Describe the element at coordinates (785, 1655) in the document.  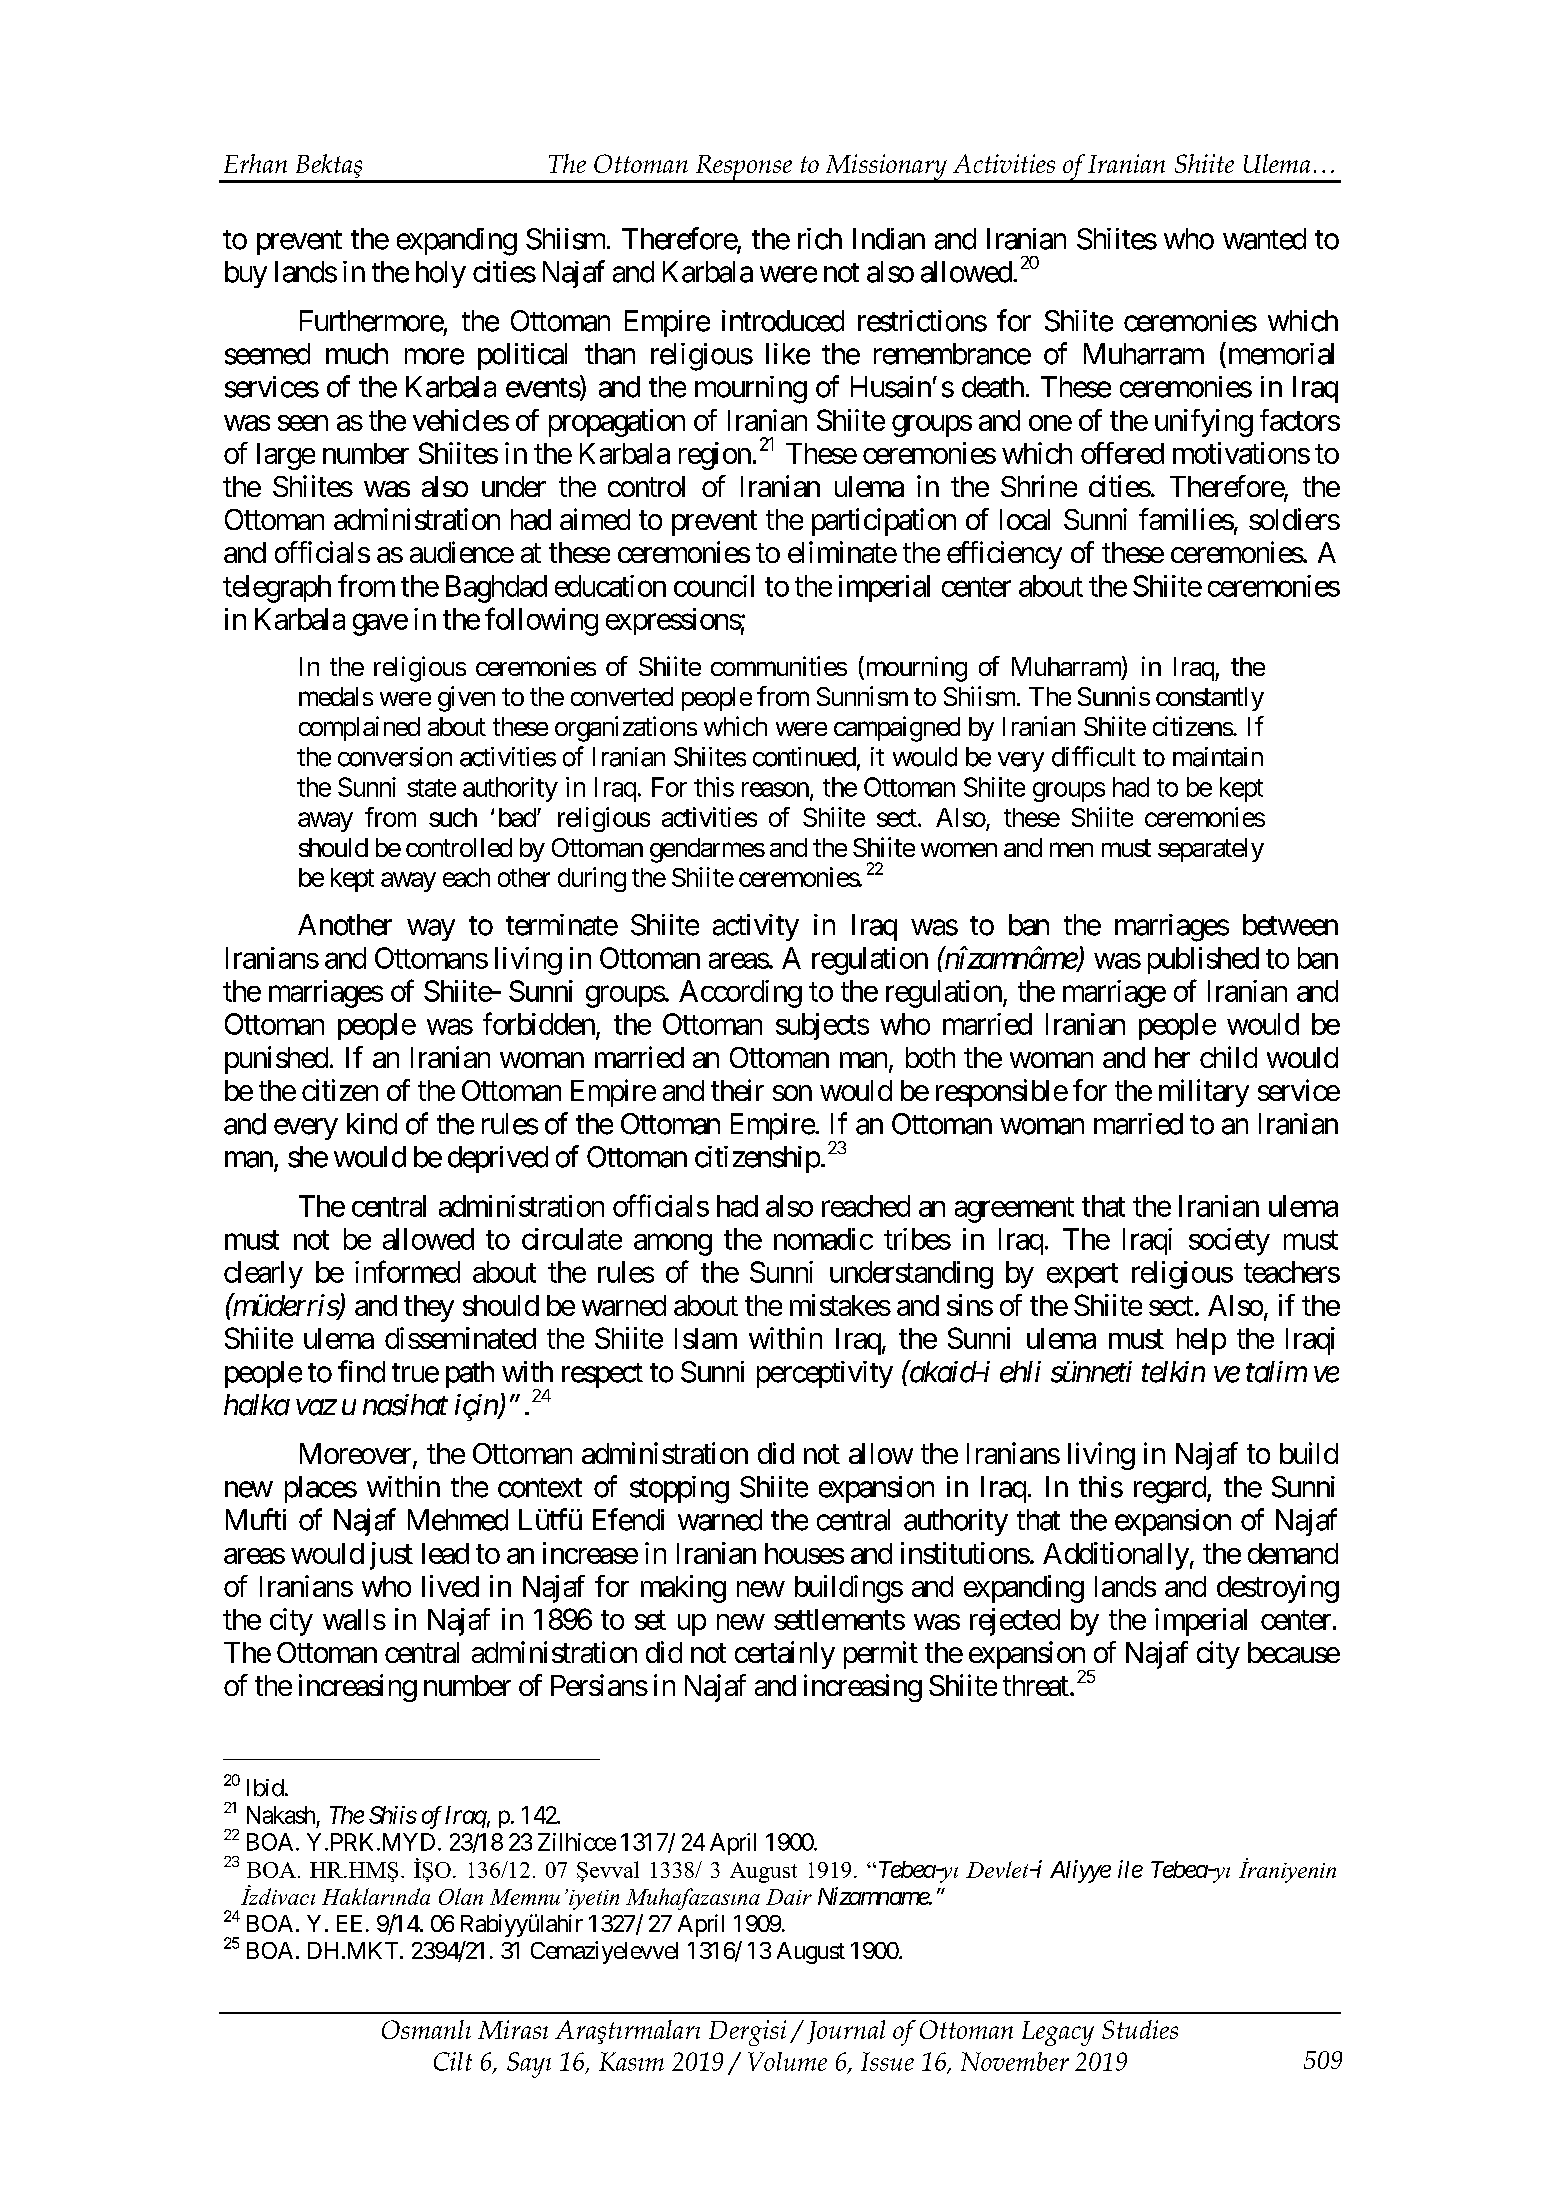
I see `certainly` at that location.
